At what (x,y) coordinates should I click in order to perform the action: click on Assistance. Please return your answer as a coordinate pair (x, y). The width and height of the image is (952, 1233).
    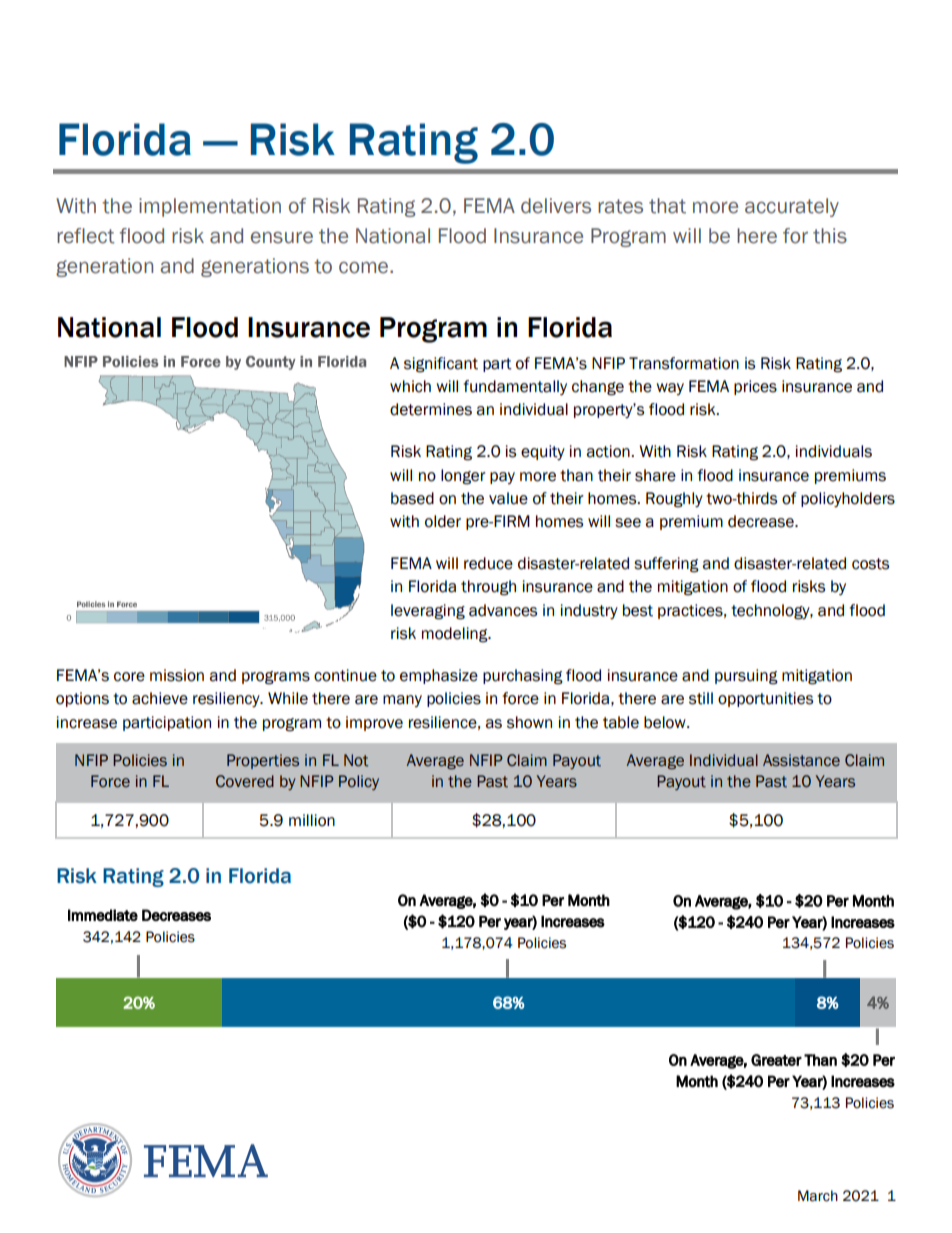
    Looking at the image, I should click on (801, 760).
